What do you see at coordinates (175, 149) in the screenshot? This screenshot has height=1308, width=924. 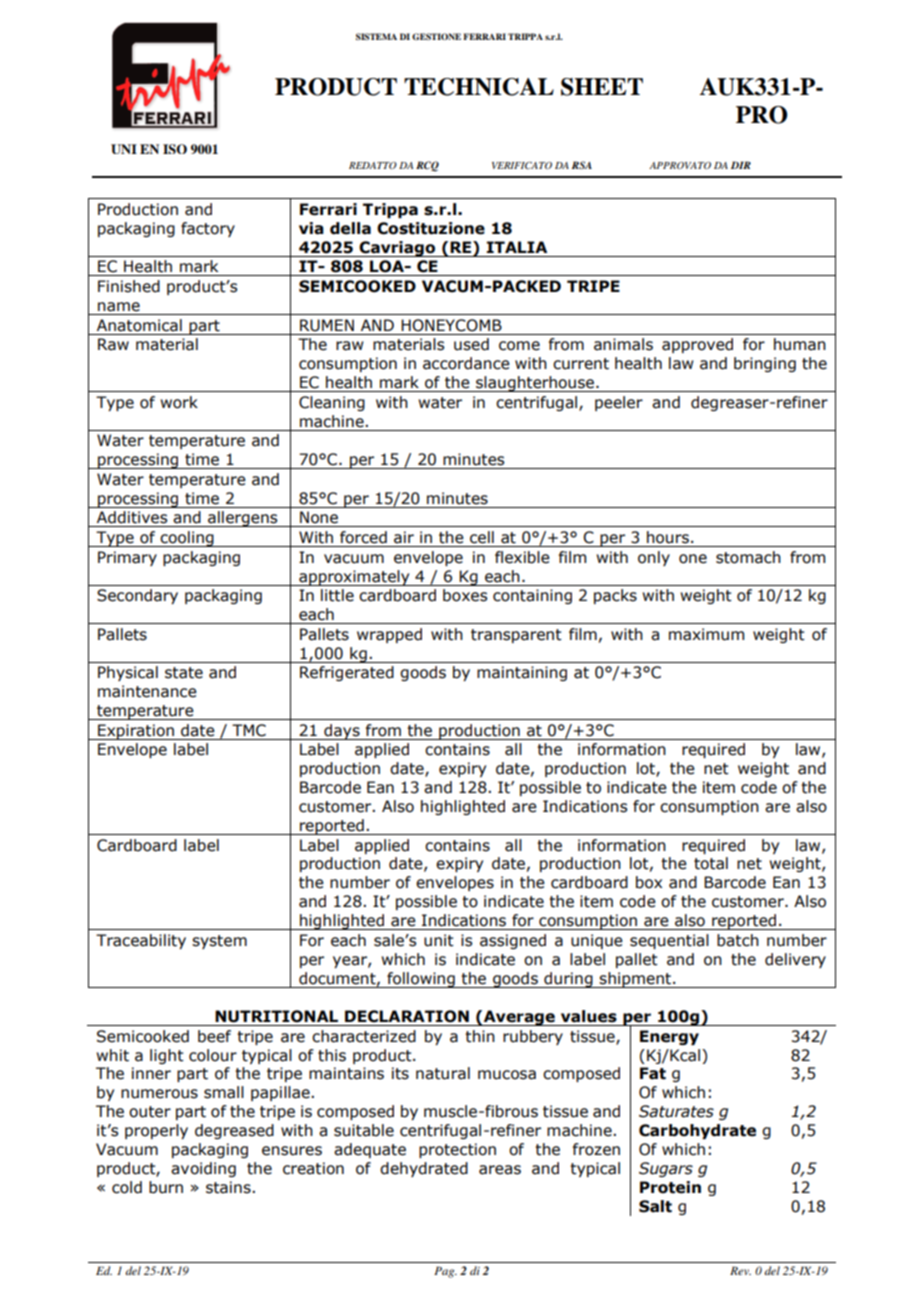 I see `ISO` at bounding box center [175, 149].
